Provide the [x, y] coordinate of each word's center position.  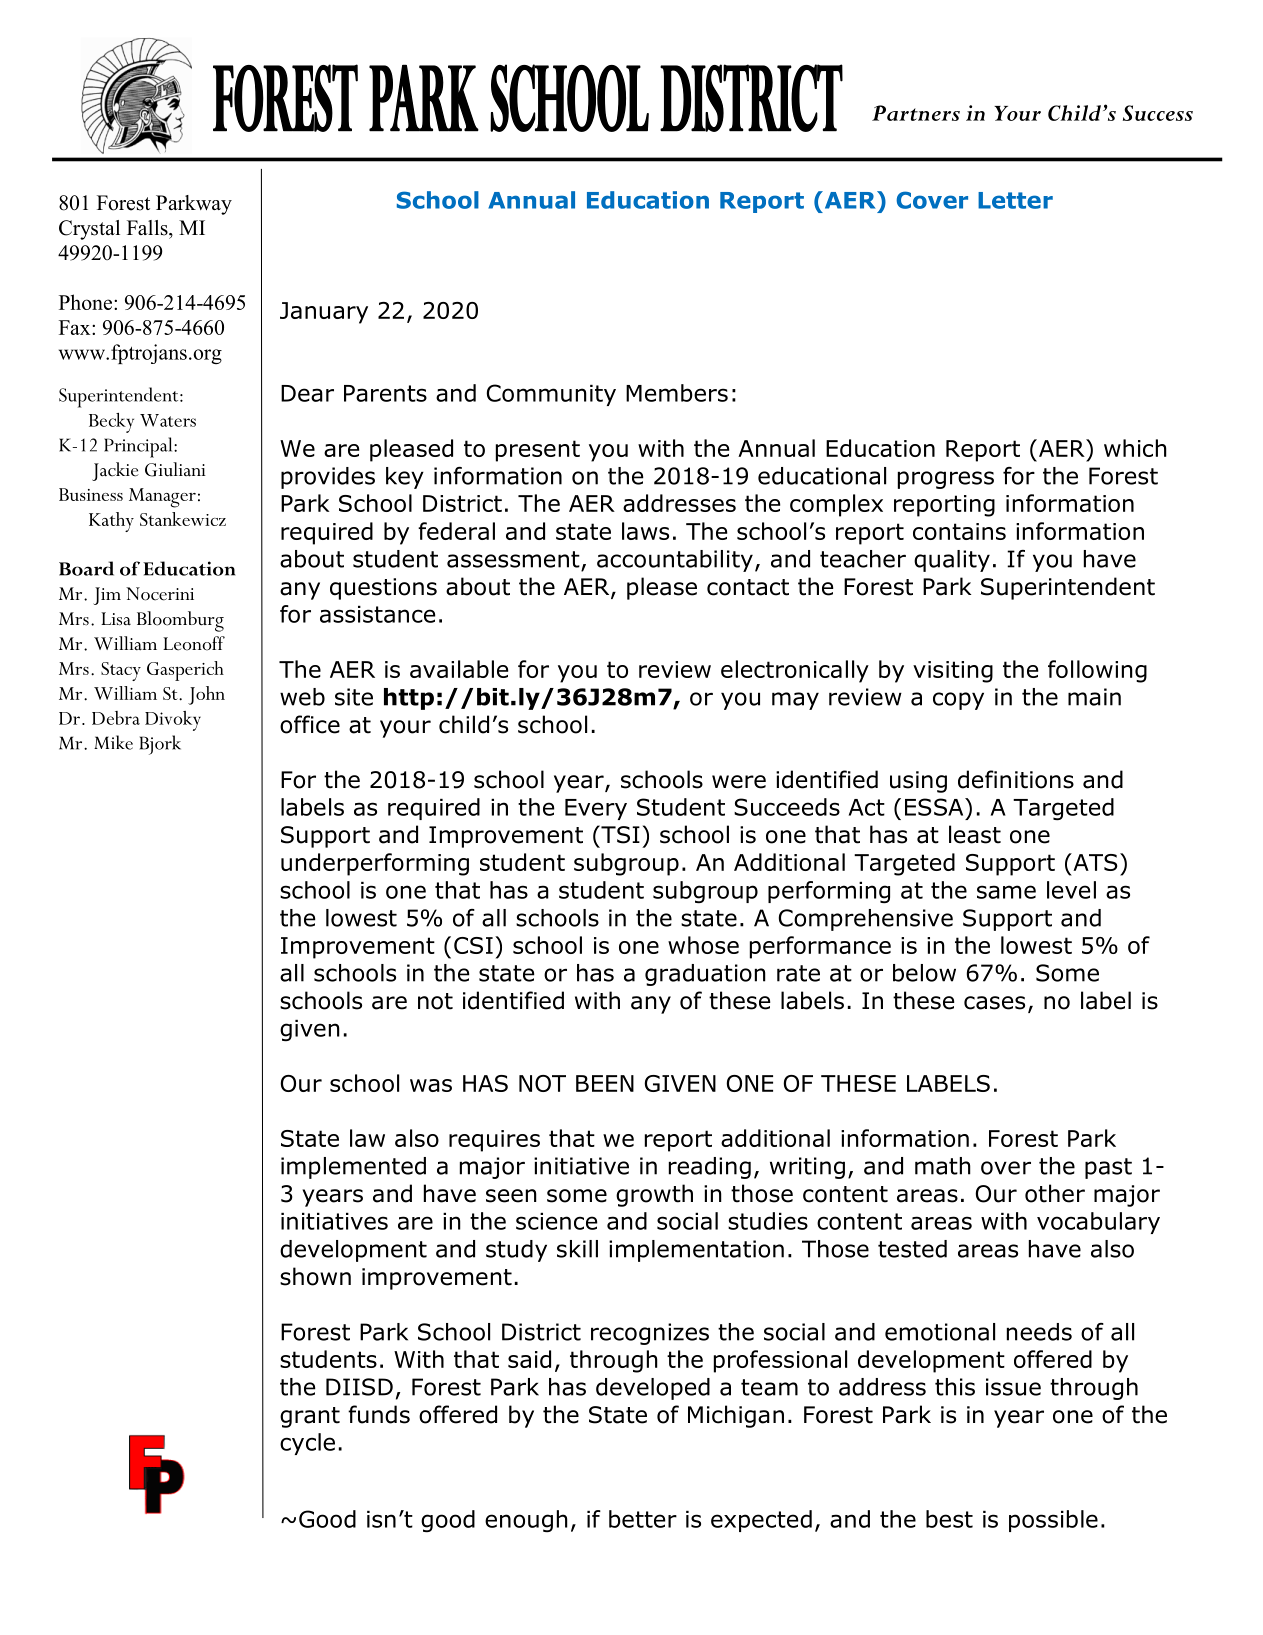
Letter [1015, 200]
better [643, 1519]
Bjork [160, 745]
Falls [148, 228]
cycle [307, 1444]
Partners [916, 113]
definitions [1016, 779]
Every [596, 809]
